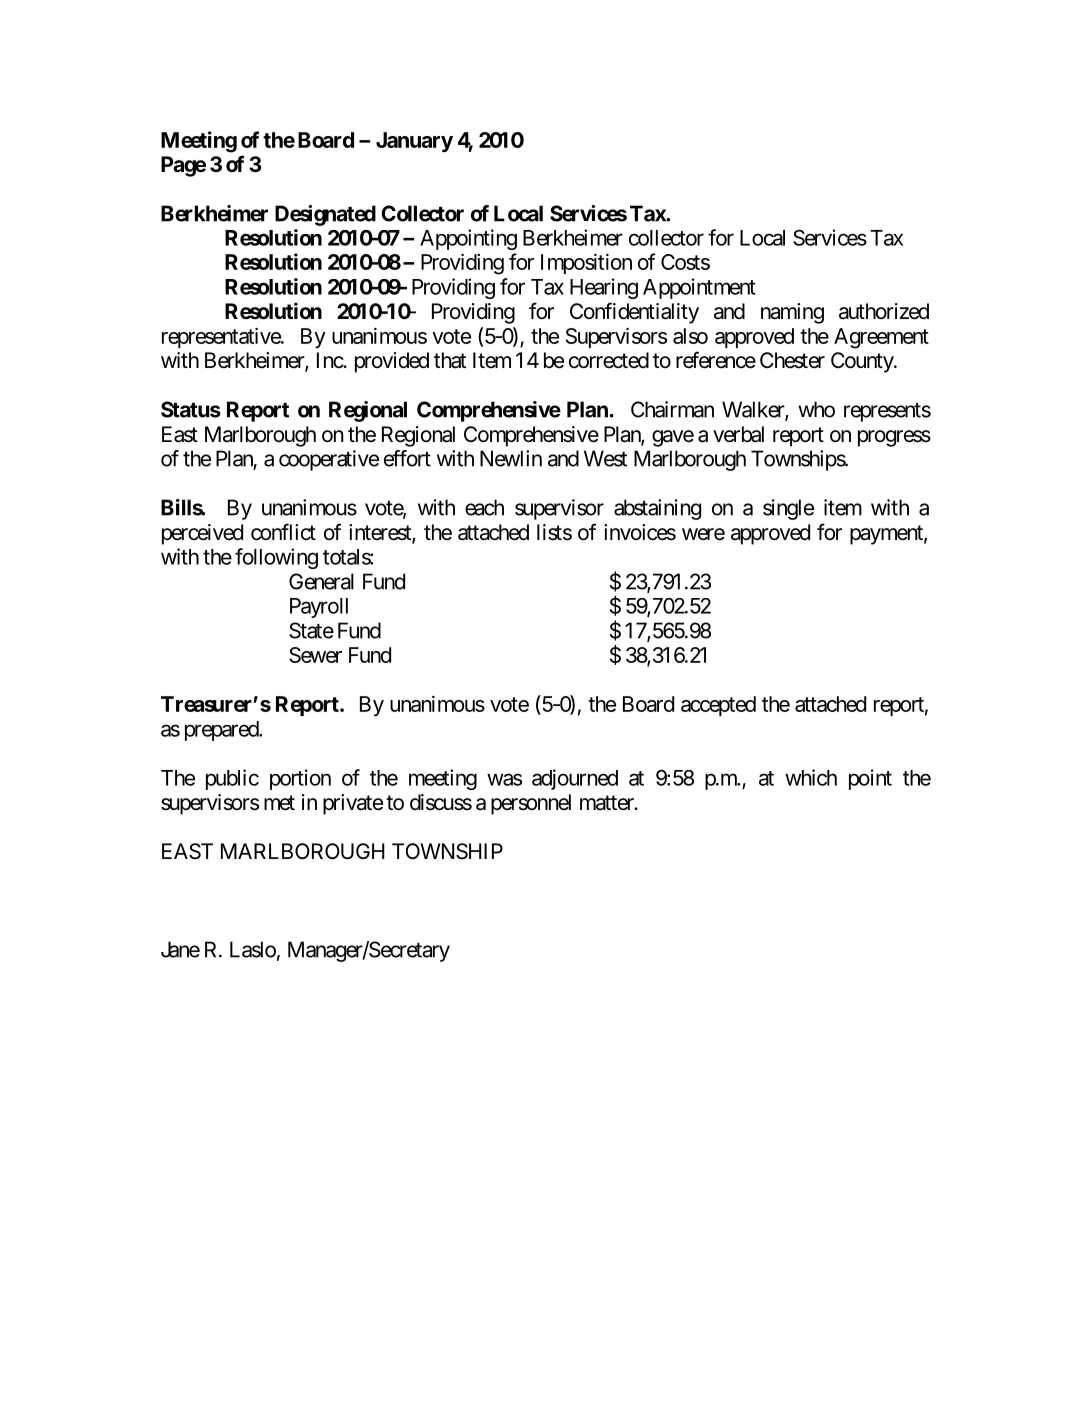 This document has width=1089, height=1409. What do you see at coordinates (609, 360) in the document?
I see `corrected` at bounding box center [609, 360].
